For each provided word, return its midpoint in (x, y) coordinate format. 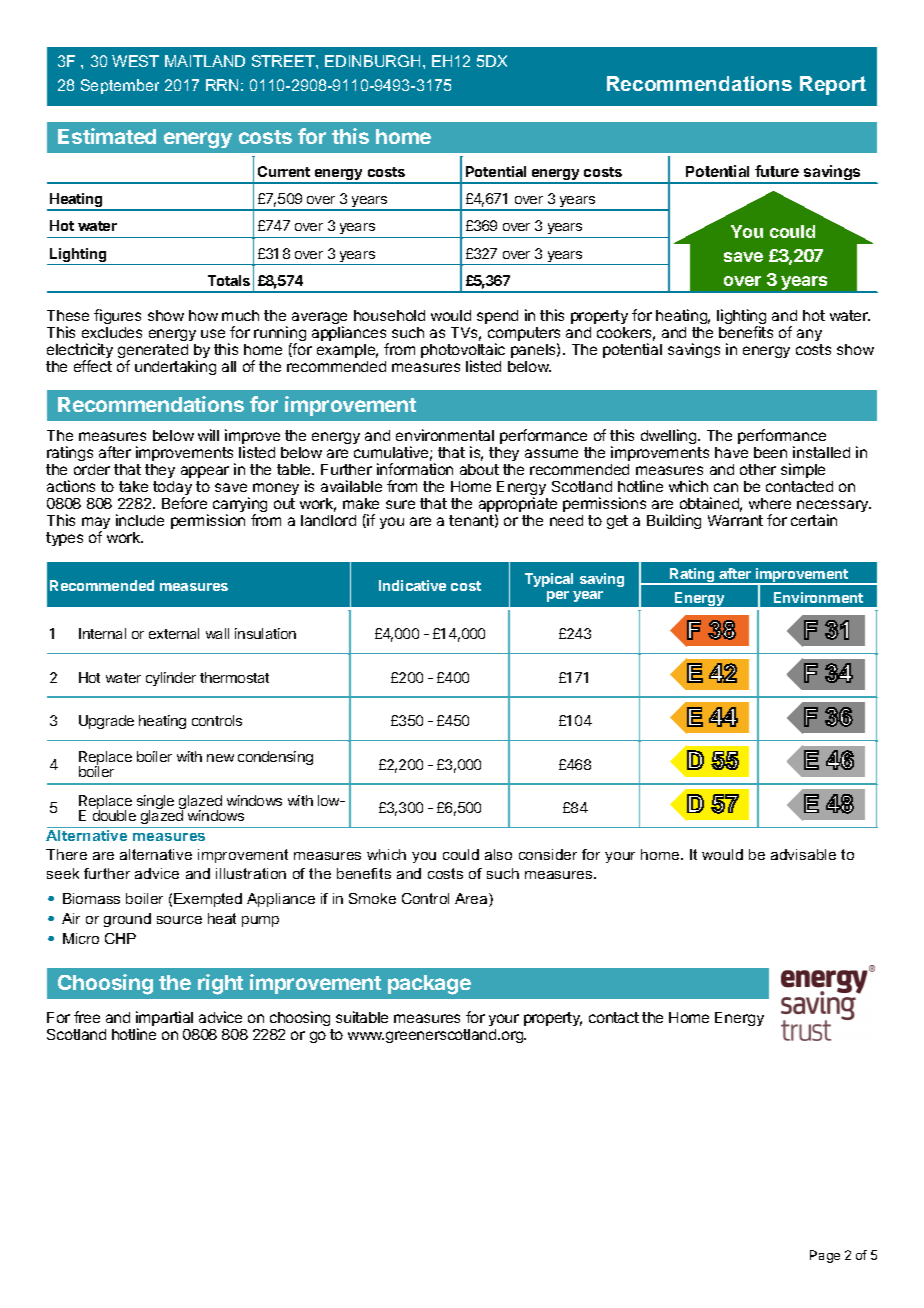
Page (825, 1256)
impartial (164, 1020)
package (429, 985)
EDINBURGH (372, 61)
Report (833, 85)
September (120, 86)
